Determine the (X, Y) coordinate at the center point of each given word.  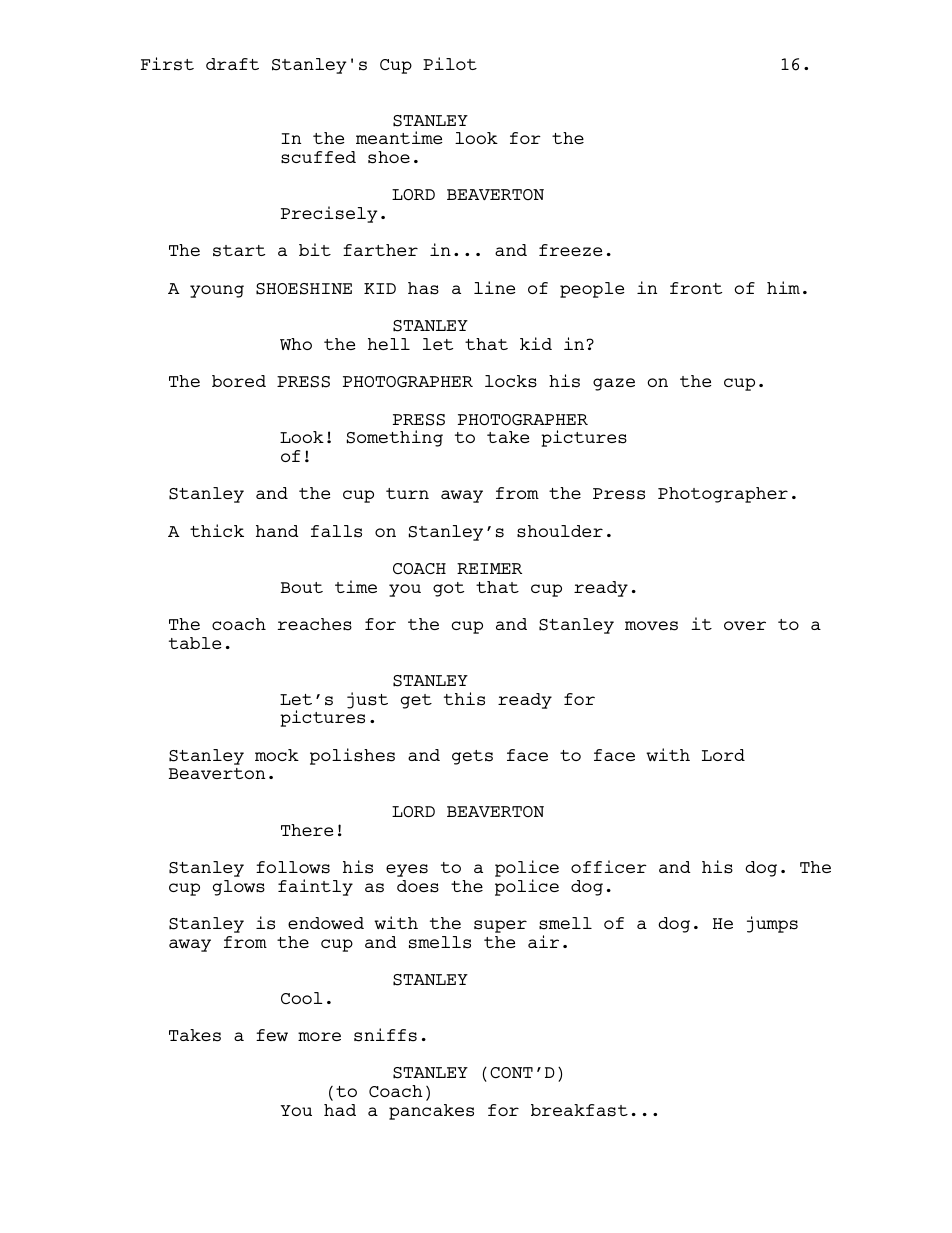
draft (232, 64)
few (272, 1035)
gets (472, 757)
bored (239, 381)
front (696, 288)
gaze (614, 384)
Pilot (450, 63)
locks (511, 381)
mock (277, 755)
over (745, 625)
